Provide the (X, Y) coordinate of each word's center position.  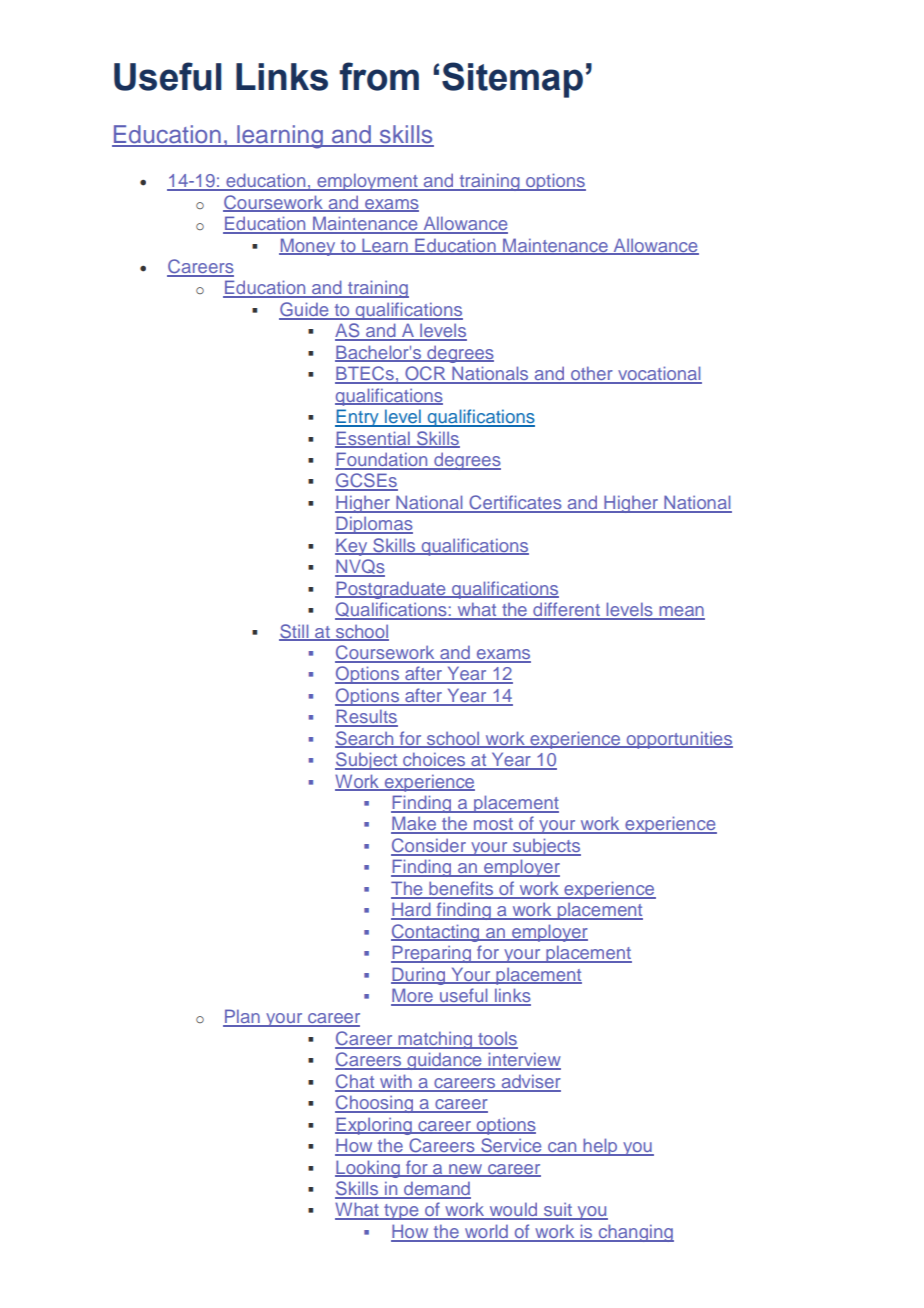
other (592, 374)
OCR (425, 374)
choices (434, 760)
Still (295, 632)
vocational (659, 374)
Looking (368, 1169)
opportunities (678, 740)
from (379, 76)
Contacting (436, 933)
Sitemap (512, 80)
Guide (305, 310)
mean (681, 612)
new (466, 1170)
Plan (242, 1017)
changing (635, 1233)
